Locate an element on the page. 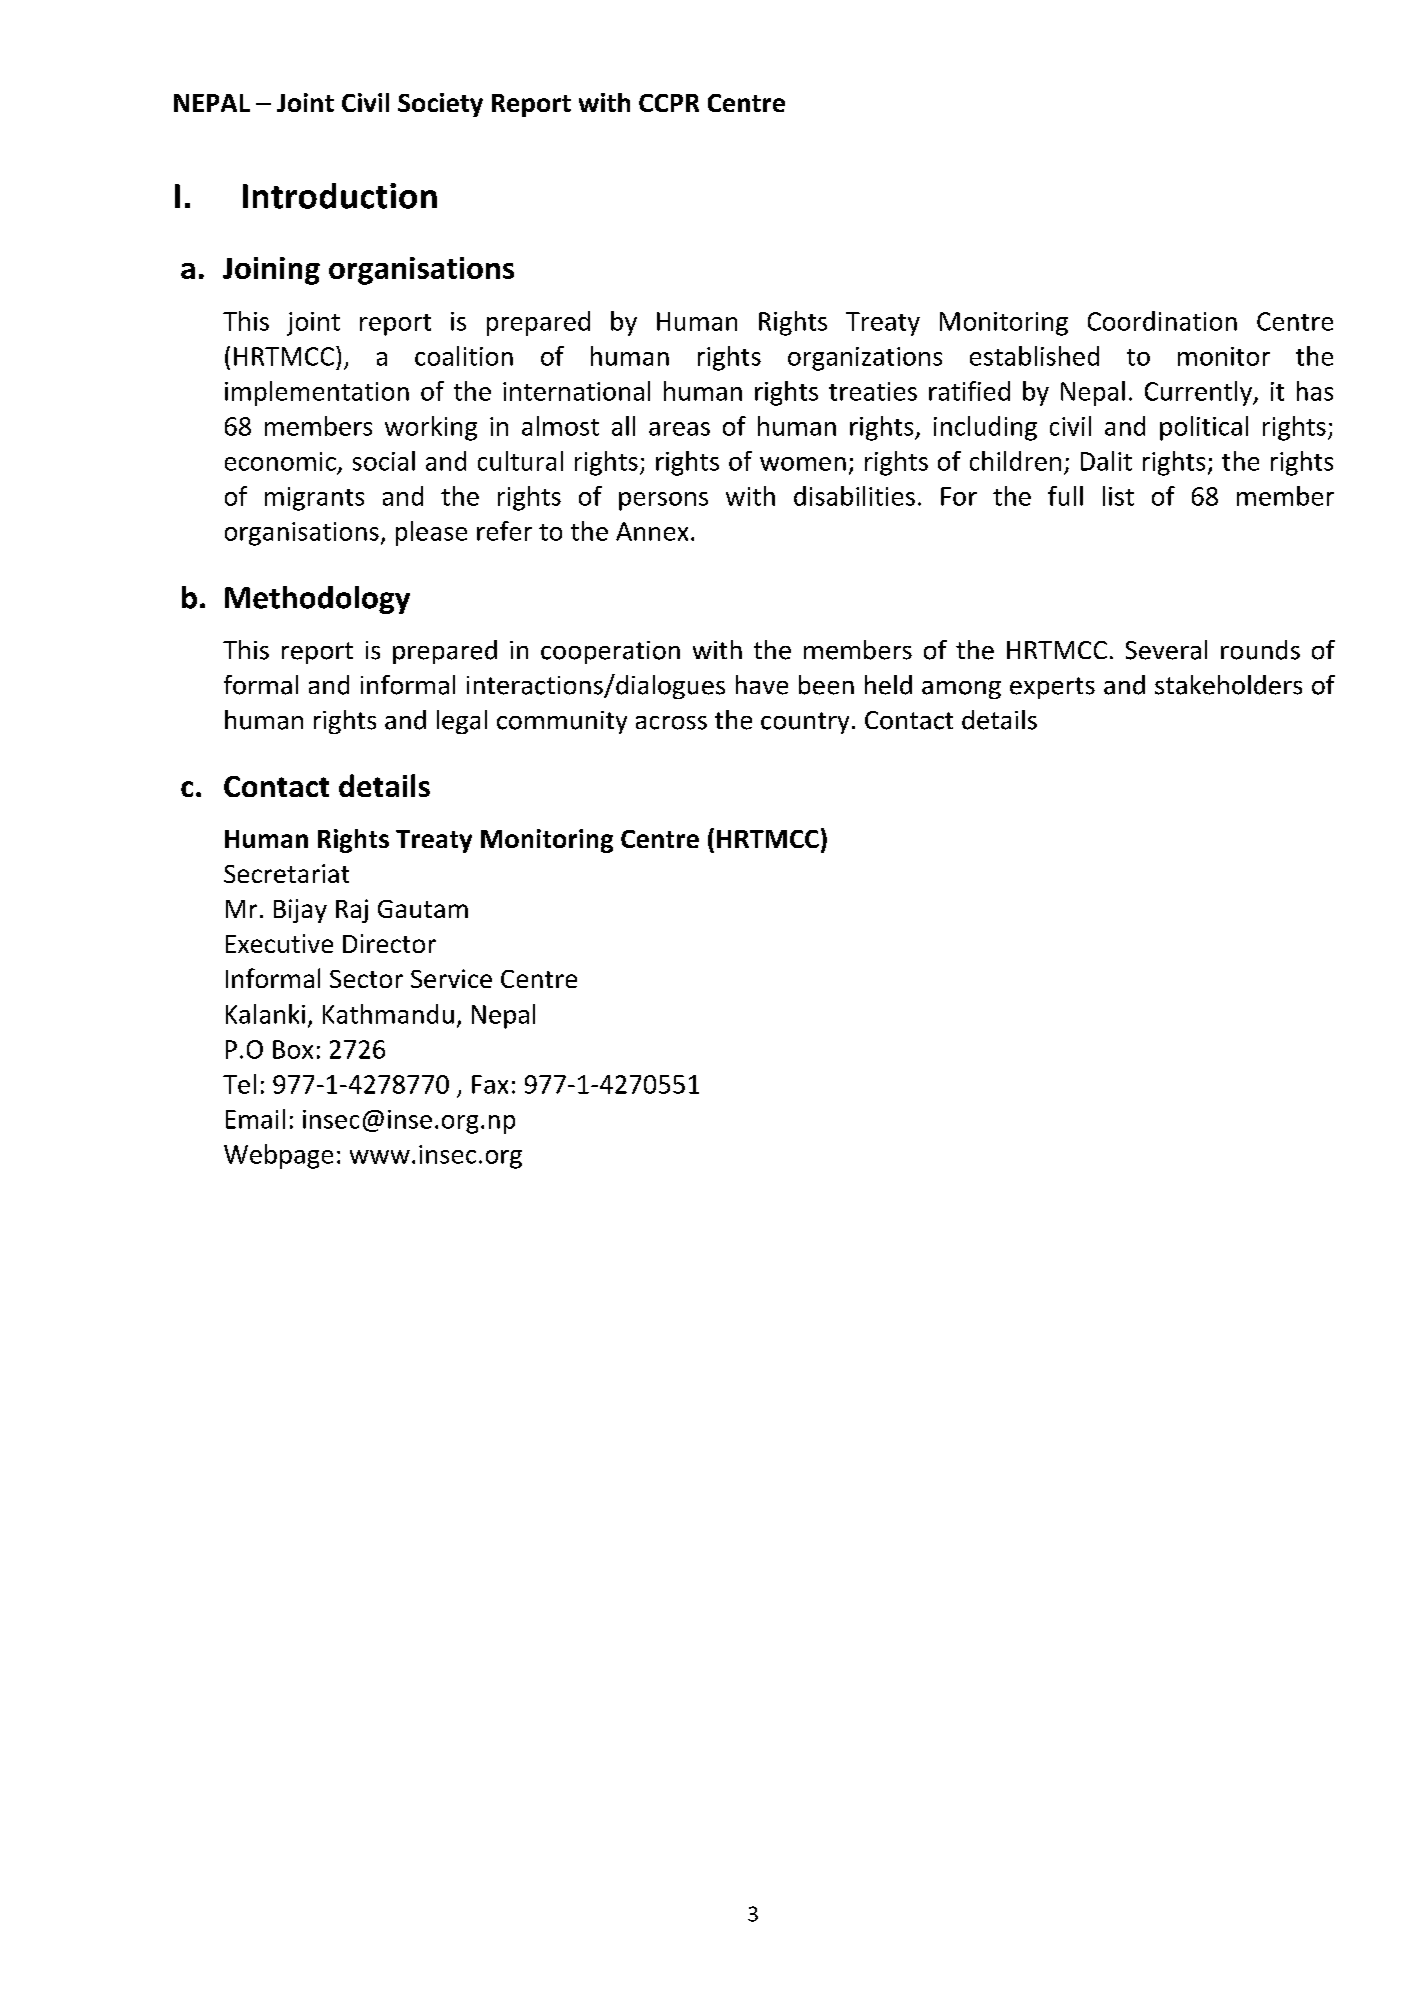  full is located at coordinates (1065, 496).
